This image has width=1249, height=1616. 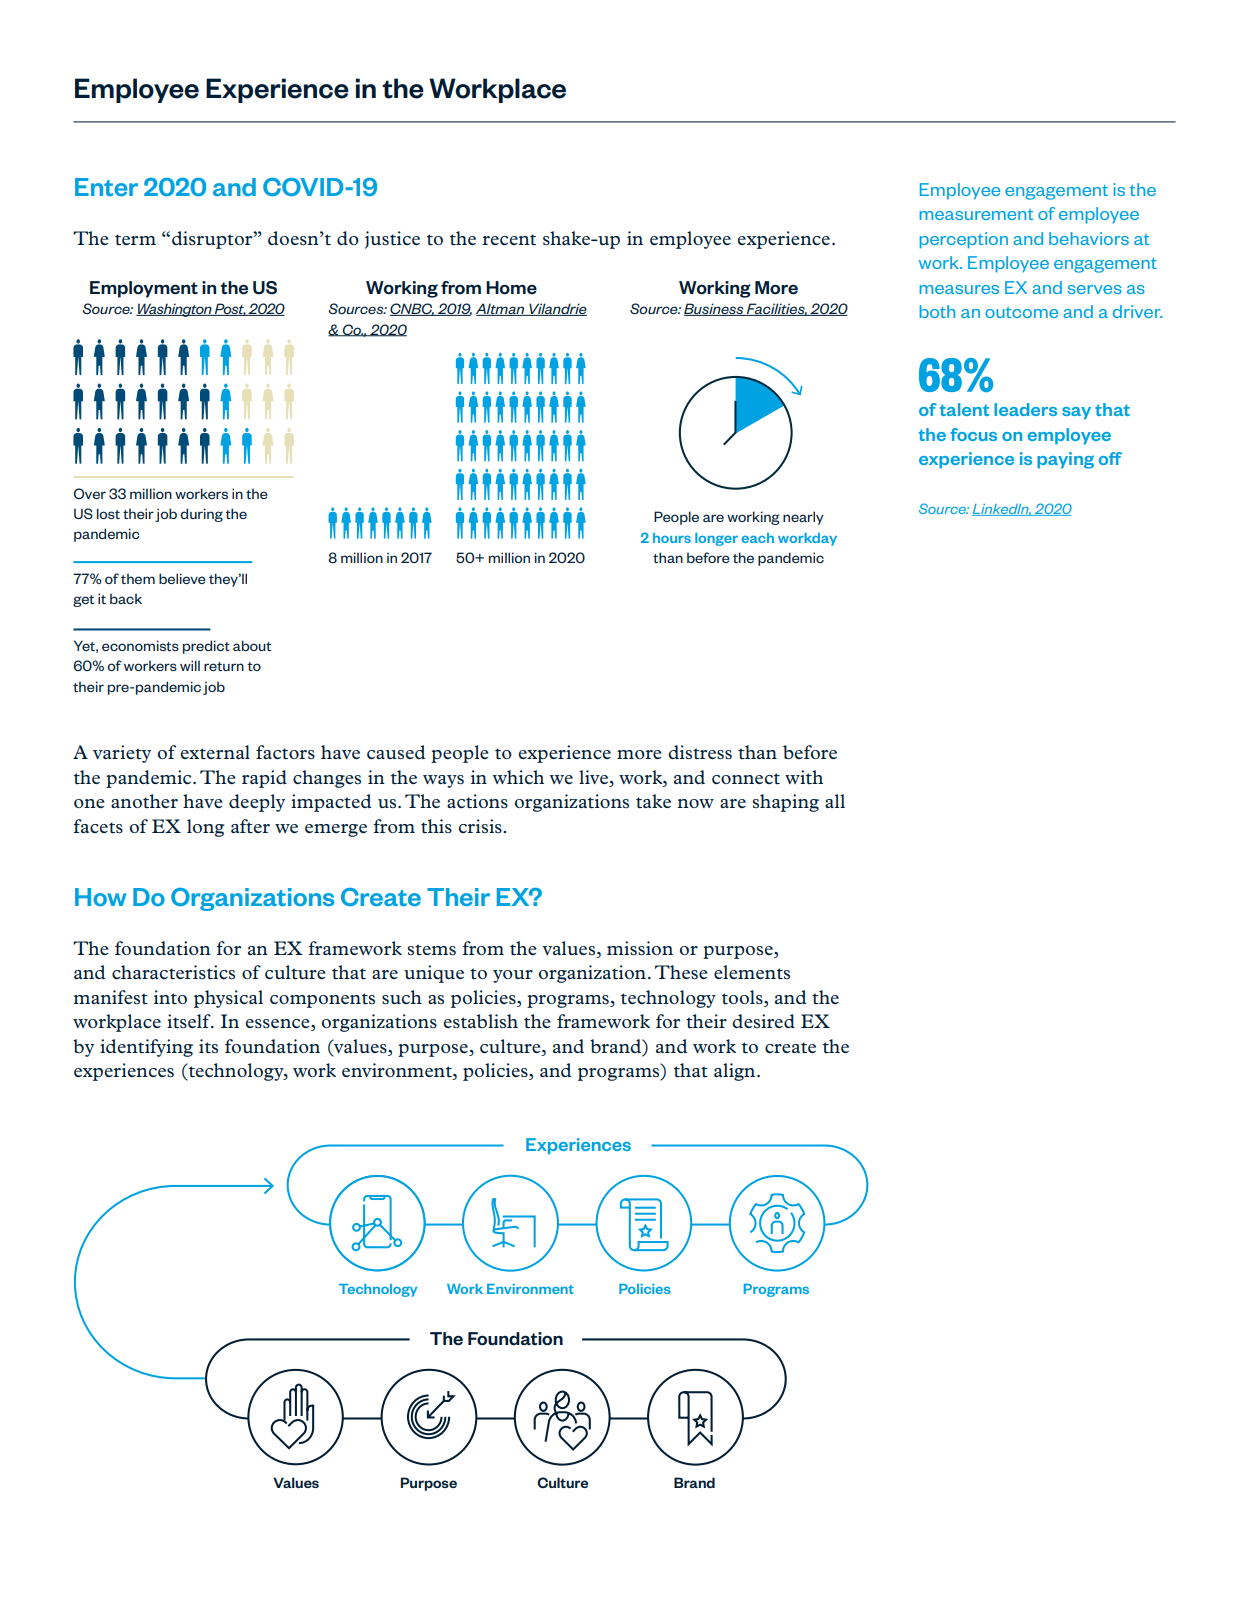 What do you see at coordinates (190, 1021) in the image?
I see `itself` at bounding box center [190, 1021].
